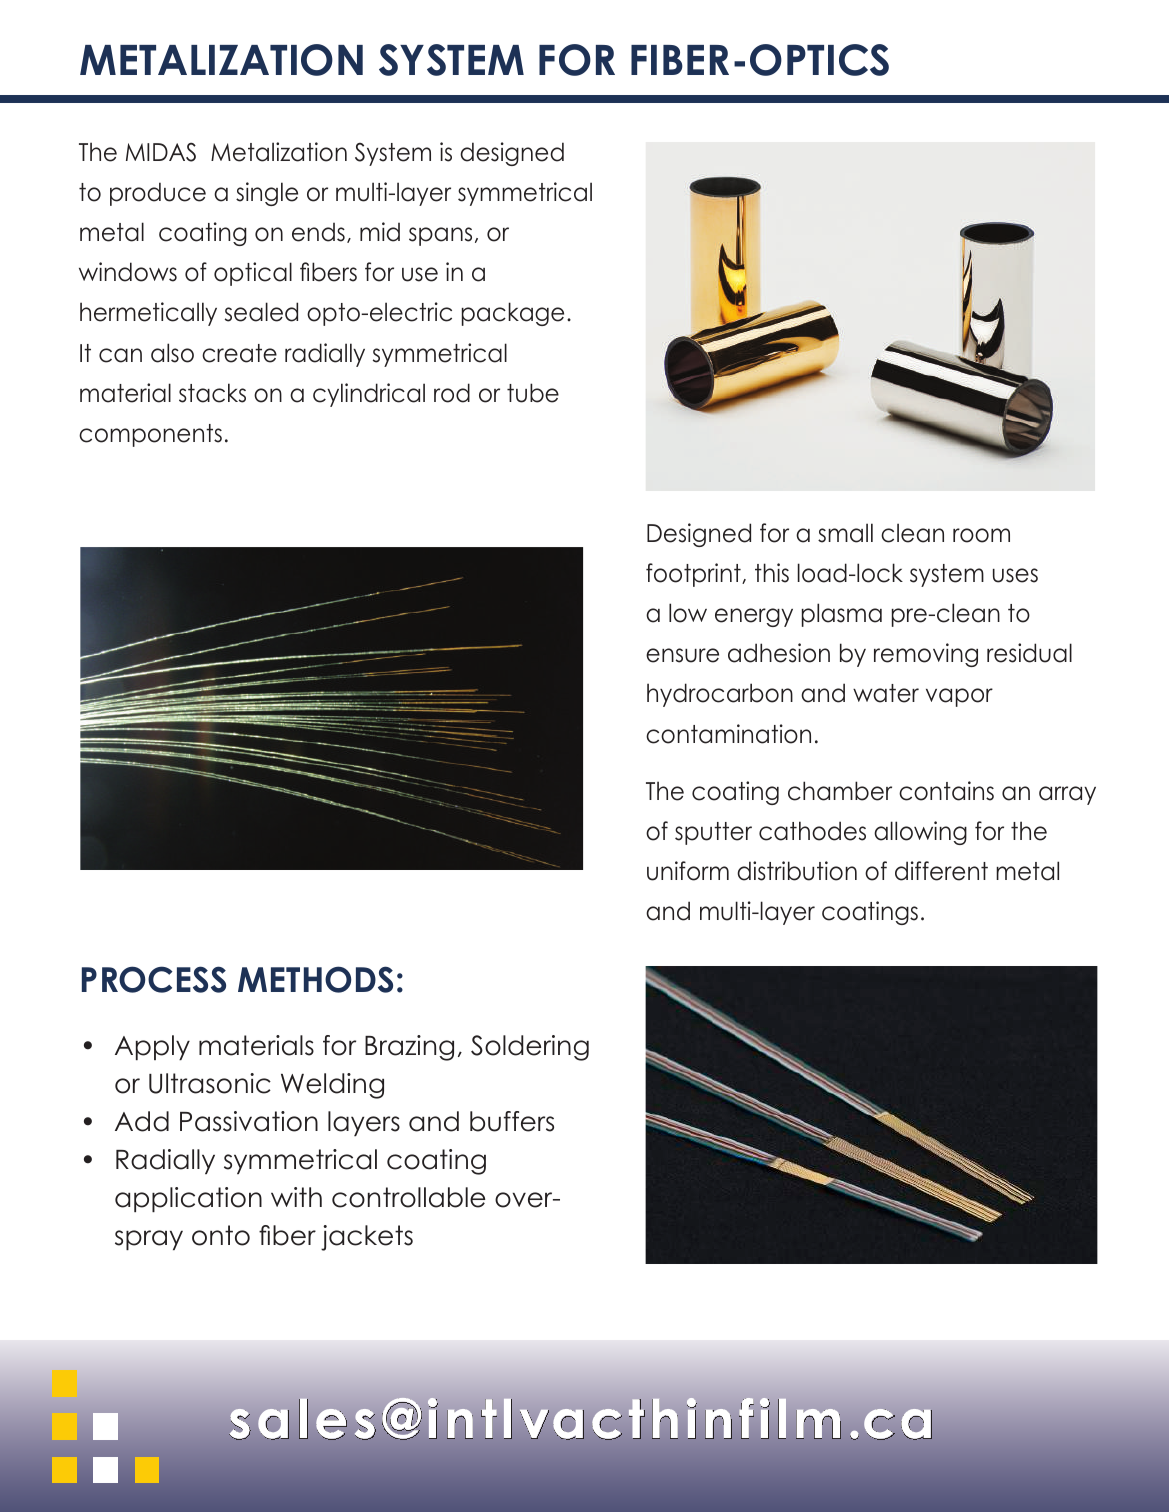 This screenshot has width=1169, height=1512. What do you see at coordinates (150, 435) in the screenshot?
I see `components` at bounding box center [150, 435].
